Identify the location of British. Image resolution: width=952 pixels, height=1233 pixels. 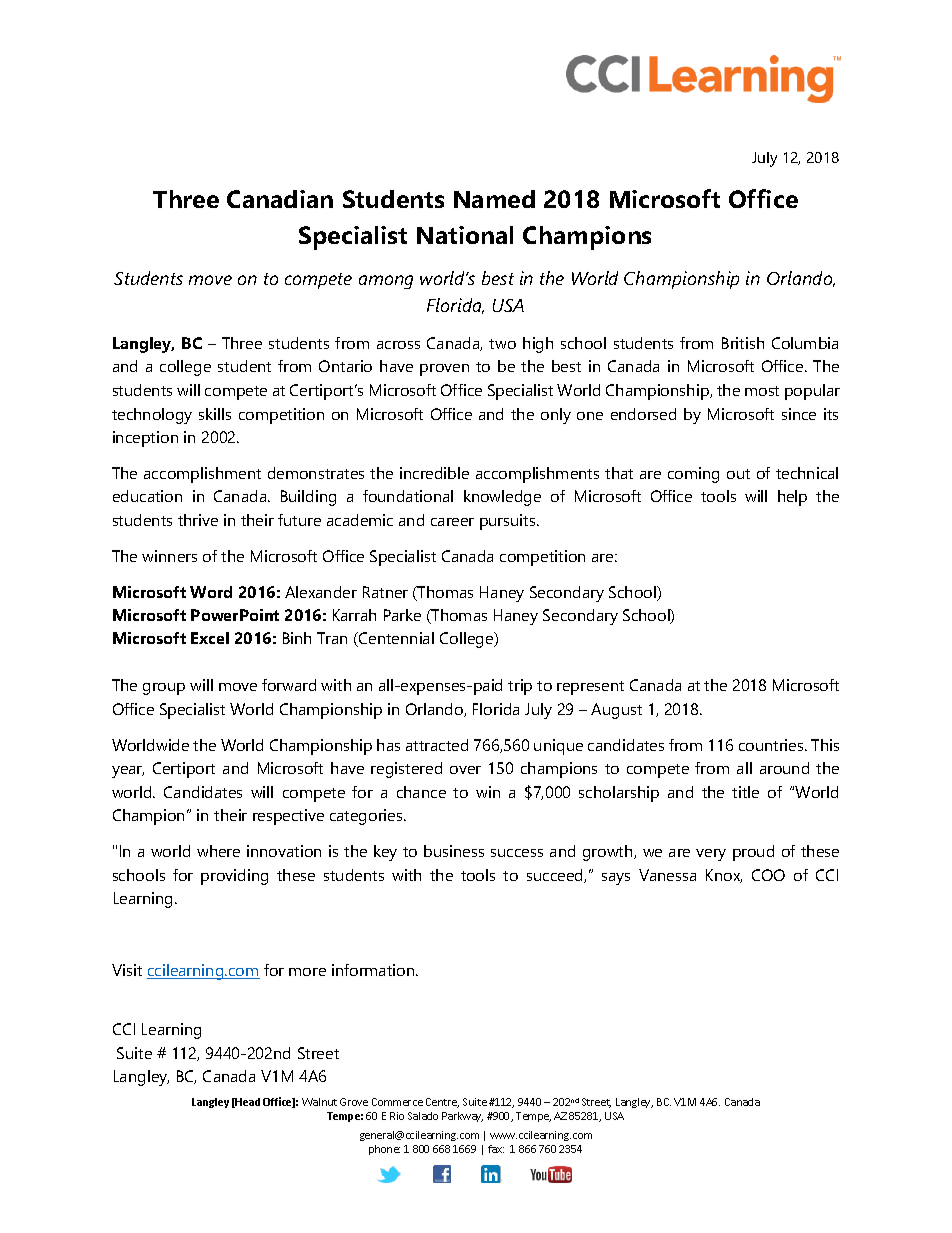
(743, 343).
